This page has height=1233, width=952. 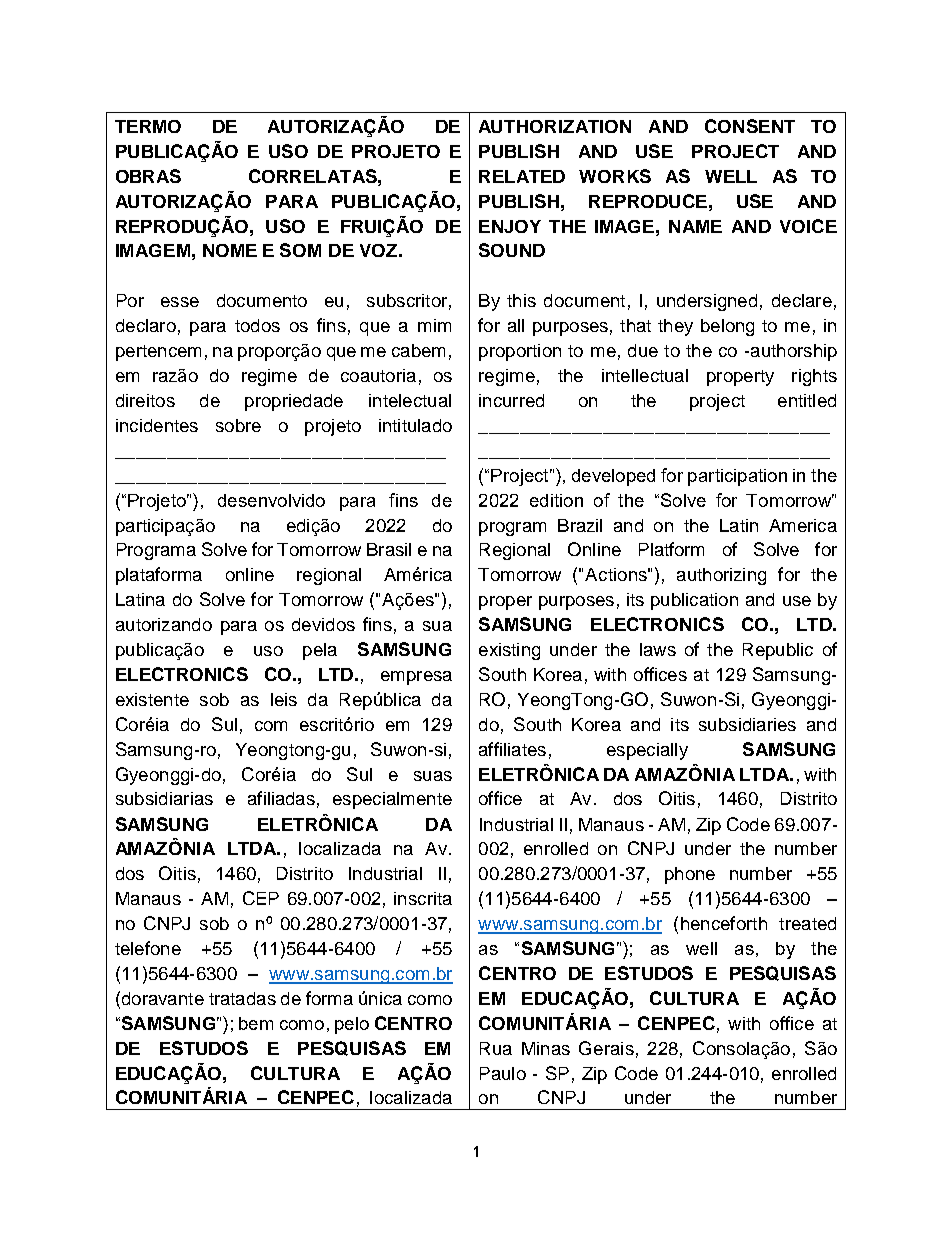 I want to click on CONSENT, so click(x=750, y=126).
